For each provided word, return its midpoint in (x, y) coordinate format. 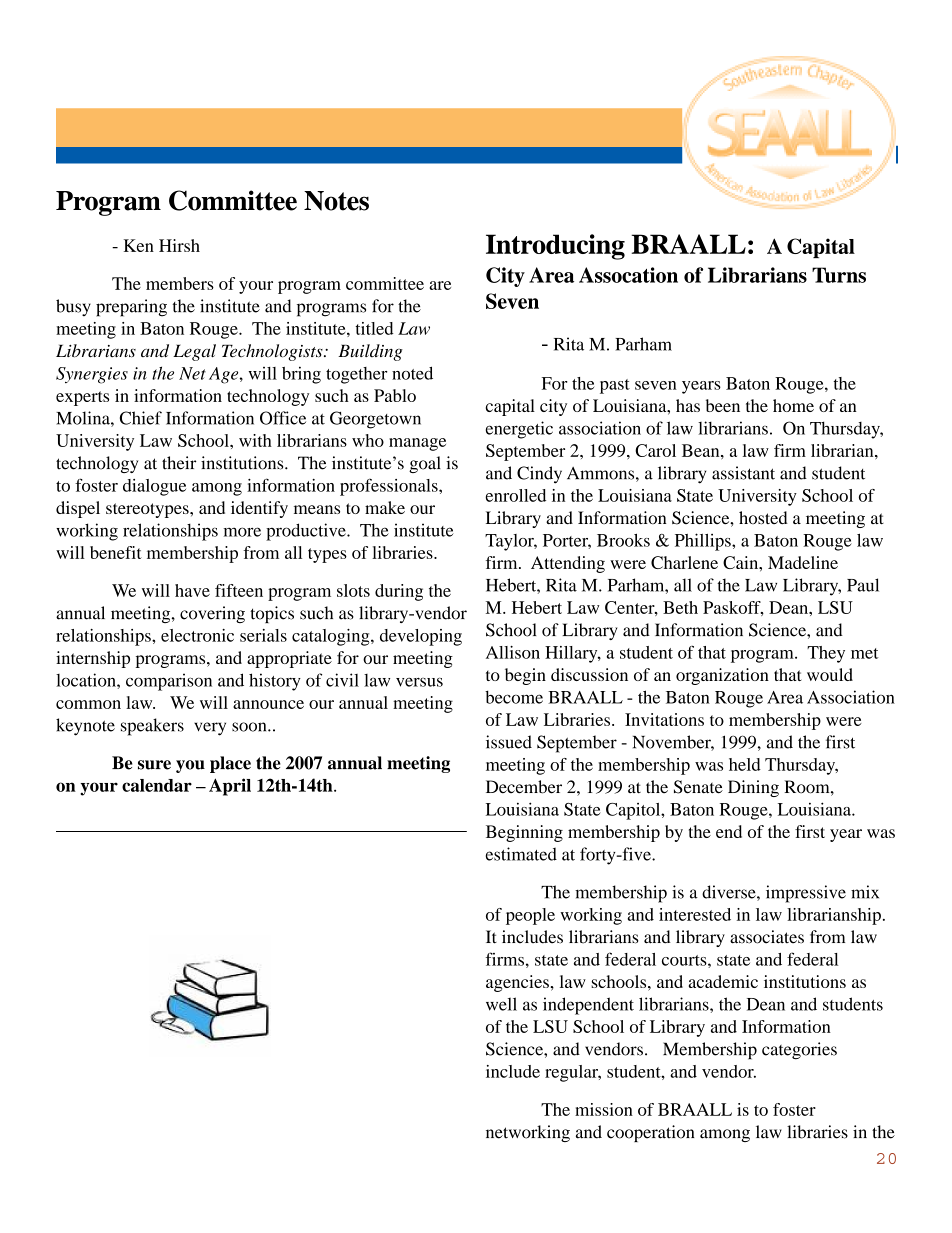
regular (573, 1073)
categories (799, 1051)
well (501, 1004)
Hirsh (179, 245)
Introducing (555, 247)
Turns (839, 275)
